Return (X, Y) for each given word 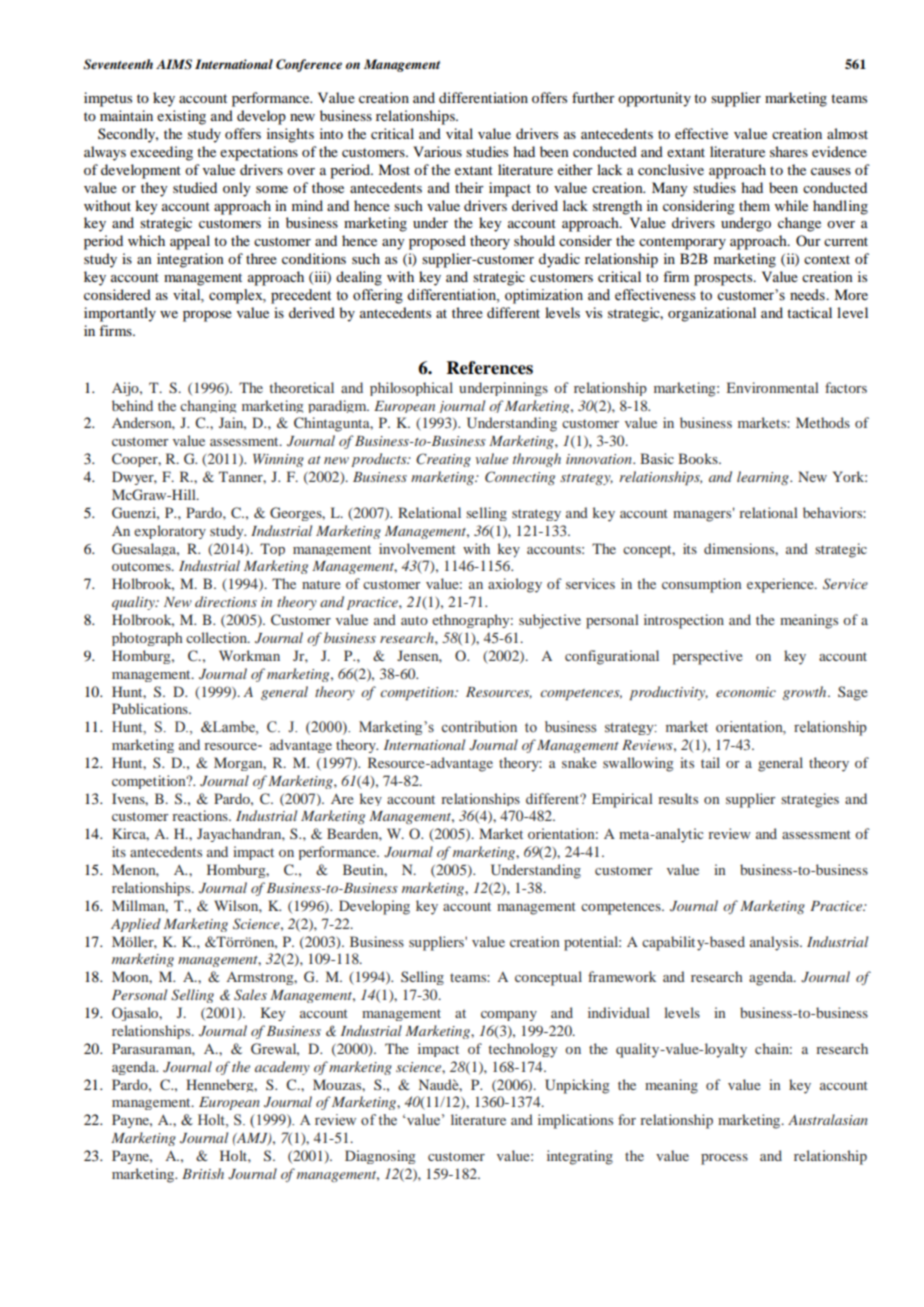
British (203, 1173)
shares (789, 151)
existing (181, 117)
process (724, 1159)
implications (575, 1121)
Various (437, 151)
